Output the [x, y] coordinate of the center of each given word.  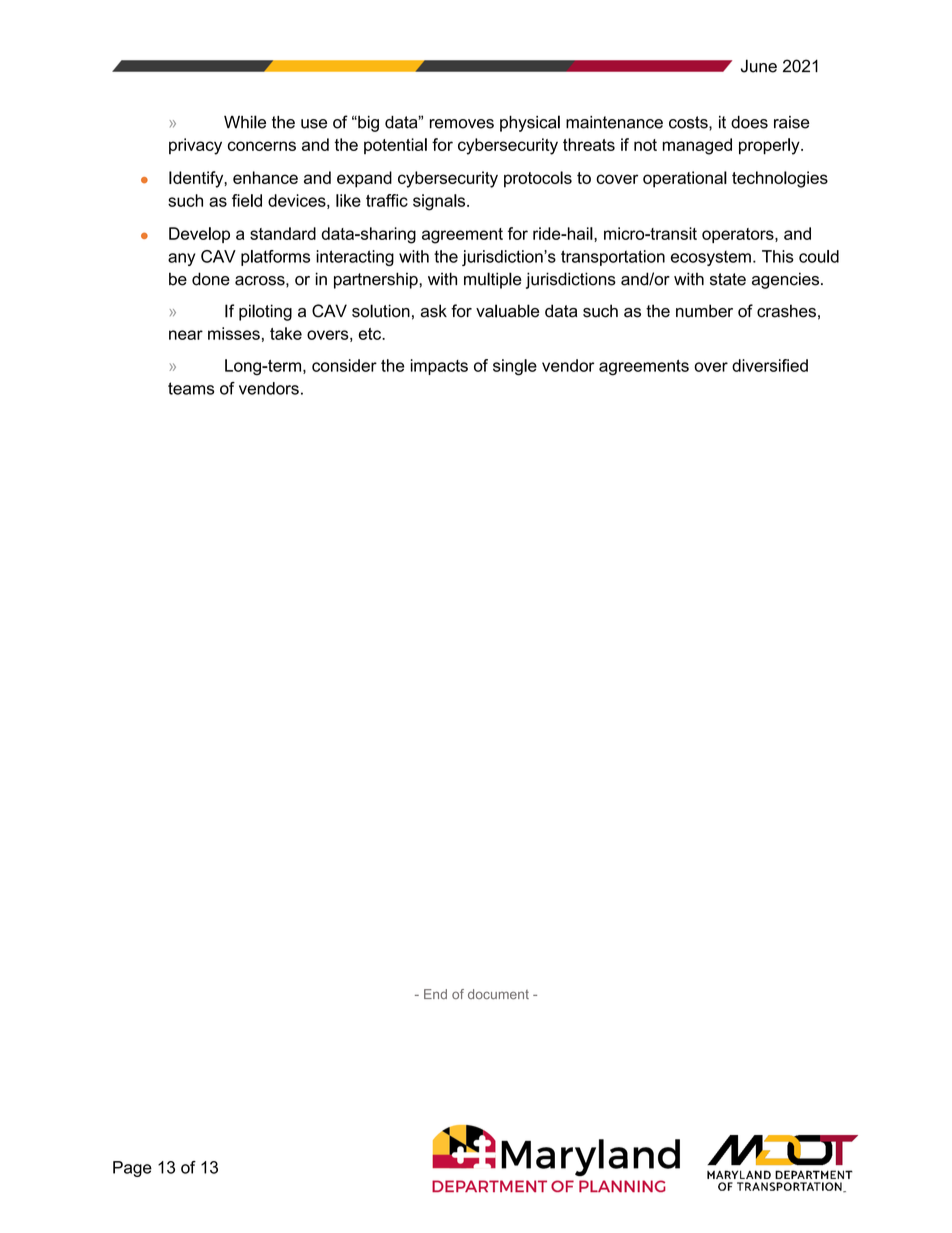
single [515, 367]
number [704, 311]
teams [191, 388]
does [749, 122]
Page [132, 1169]
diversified [770, 365]
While [245, 122]
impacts [439, 367]
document [498, 994]
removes [462, 124]
